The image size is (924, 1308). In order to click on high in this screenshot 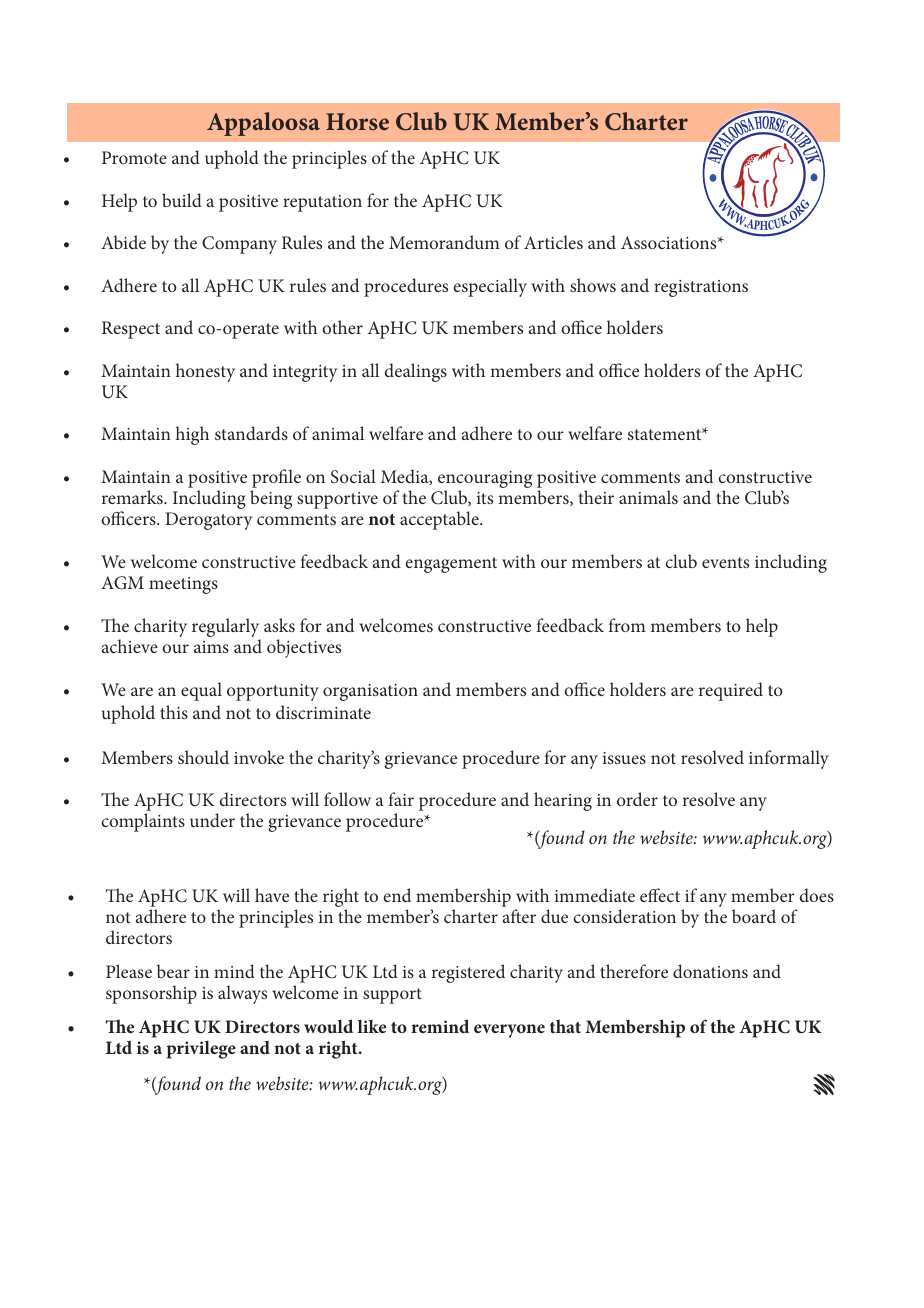, I will do `click(192, 435)`.
